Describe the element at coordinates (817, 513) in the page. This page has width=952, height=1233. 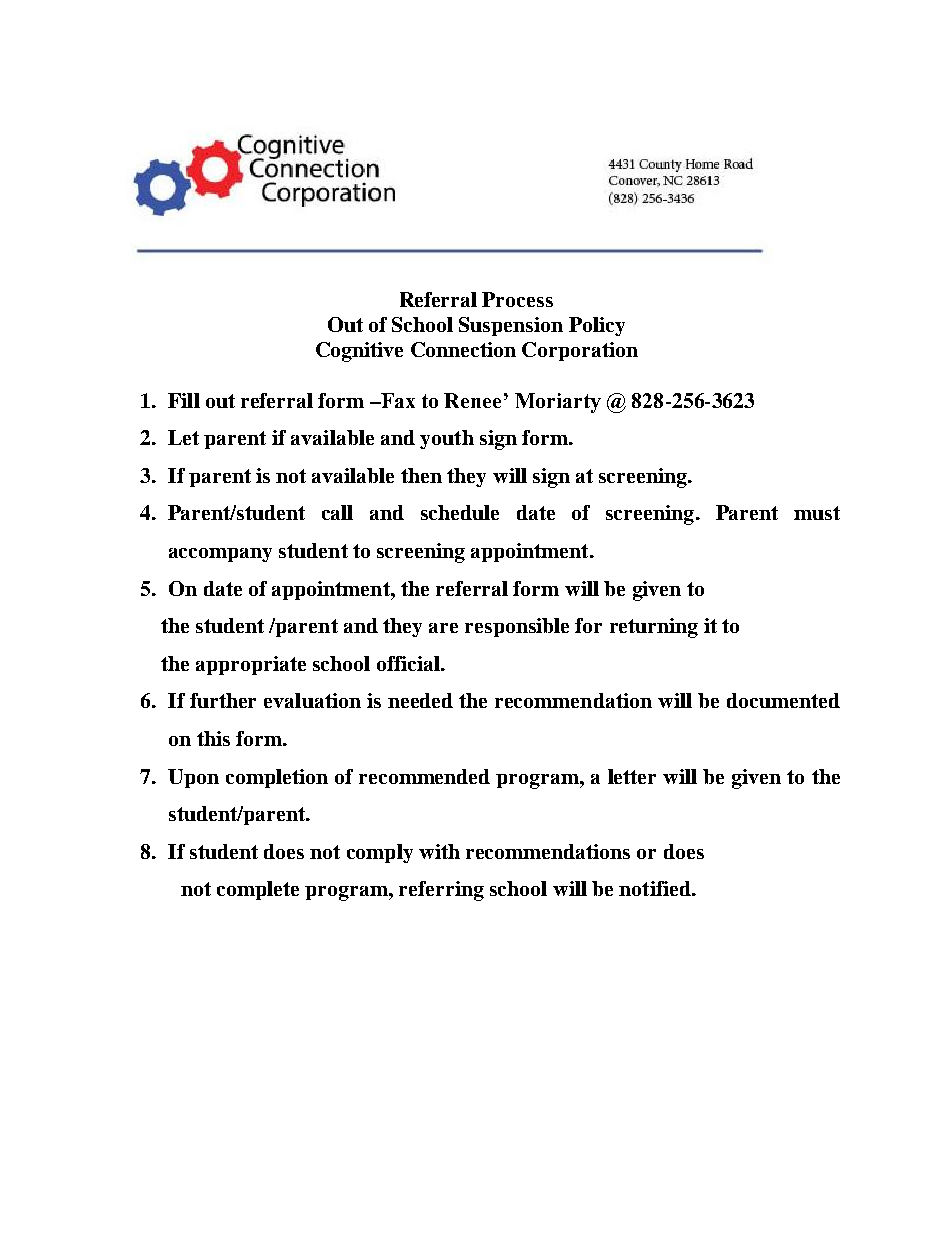
I see `must` at that location.
